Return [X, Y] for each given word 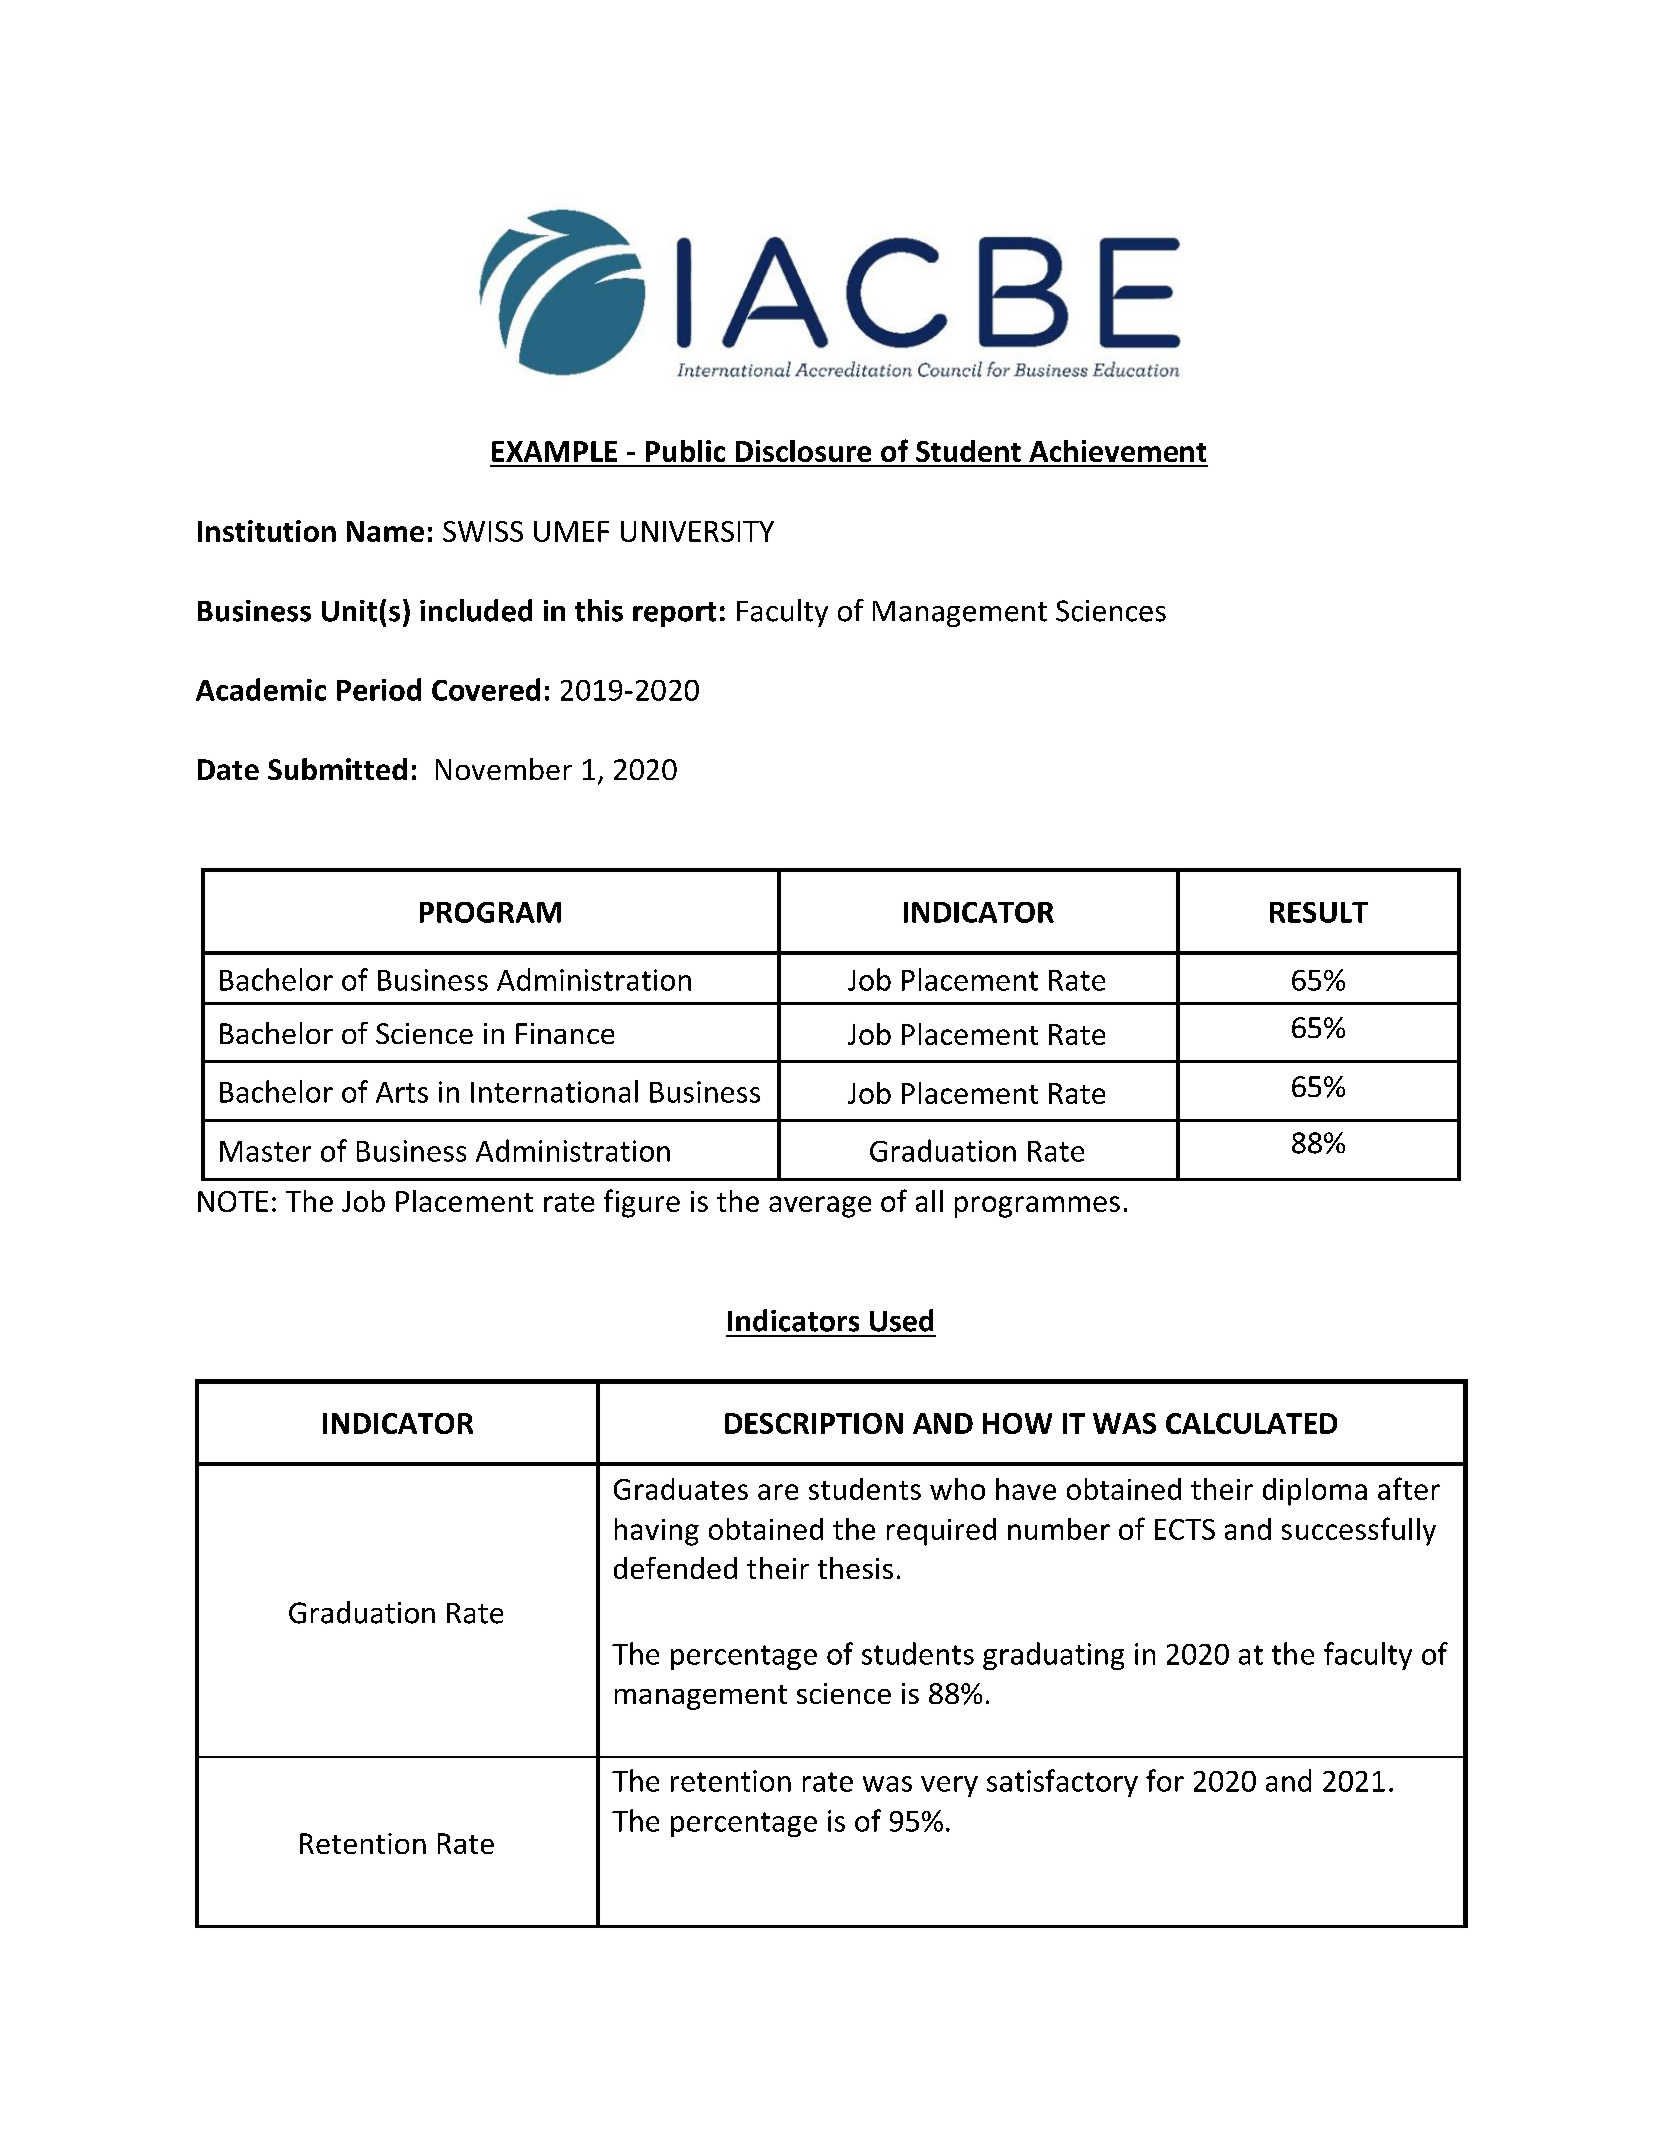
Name [385, 531]
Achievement [1117, 451]
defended [675, 1568]
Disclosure [803, 451]
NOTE [233, 1201]
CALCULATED [1251, 1423]
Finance [565, 1033]
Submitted [337, 769]
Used [901, 1320]
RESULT [1319, 912]
